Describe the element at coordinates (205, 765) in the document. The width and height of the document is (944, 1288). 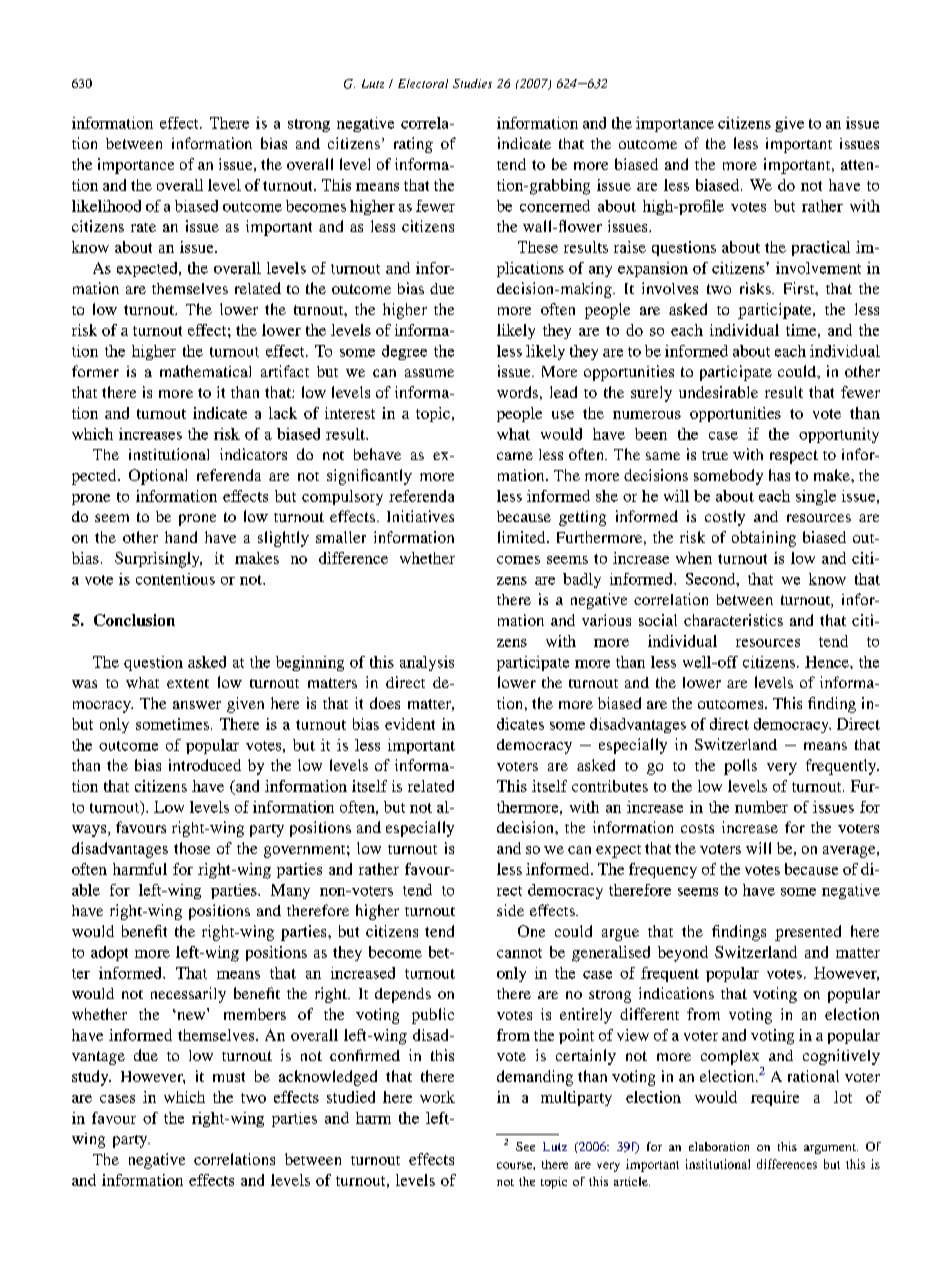
I see `introduced` at that location.
